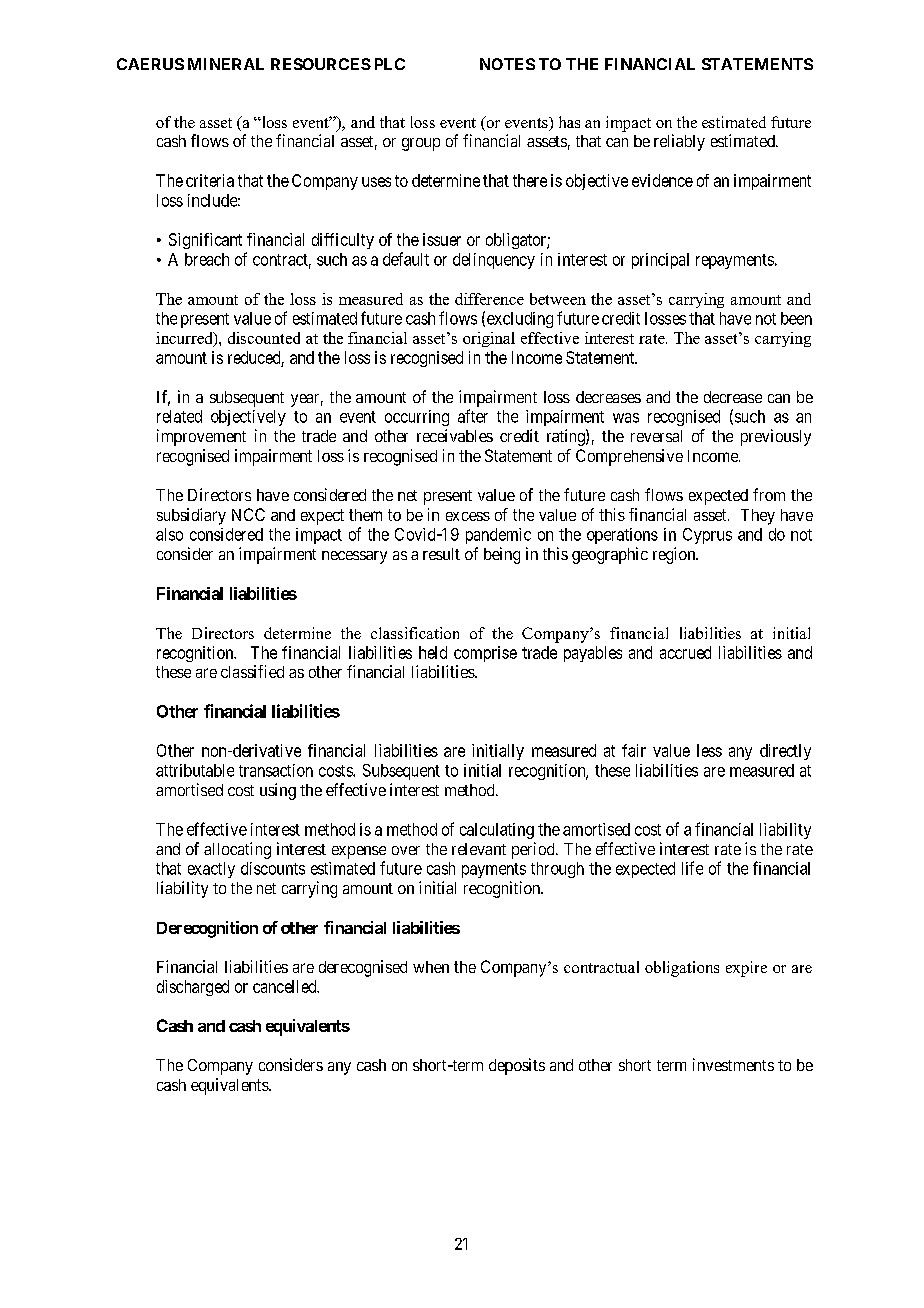  I want to click on investments, so click(733, 1064).
